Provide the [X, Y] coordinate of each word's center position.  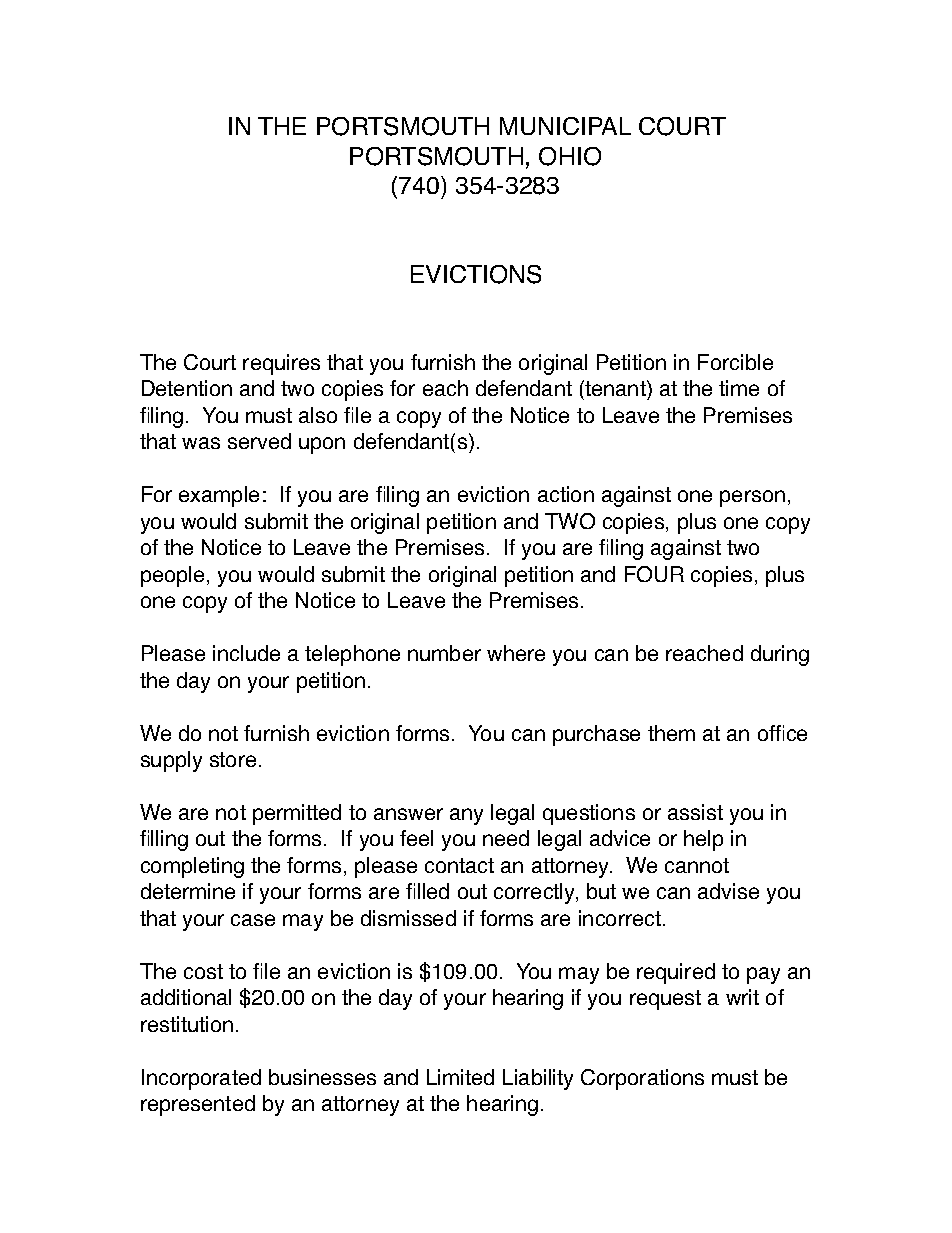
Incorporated [201, 1079]
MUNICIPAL [565, 126]
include [246, 653]
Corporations [642, 1079]
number [444, 653]
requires [281, 364]
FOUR [654, 574]
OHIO [570, 156]
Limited [460, 1077]
